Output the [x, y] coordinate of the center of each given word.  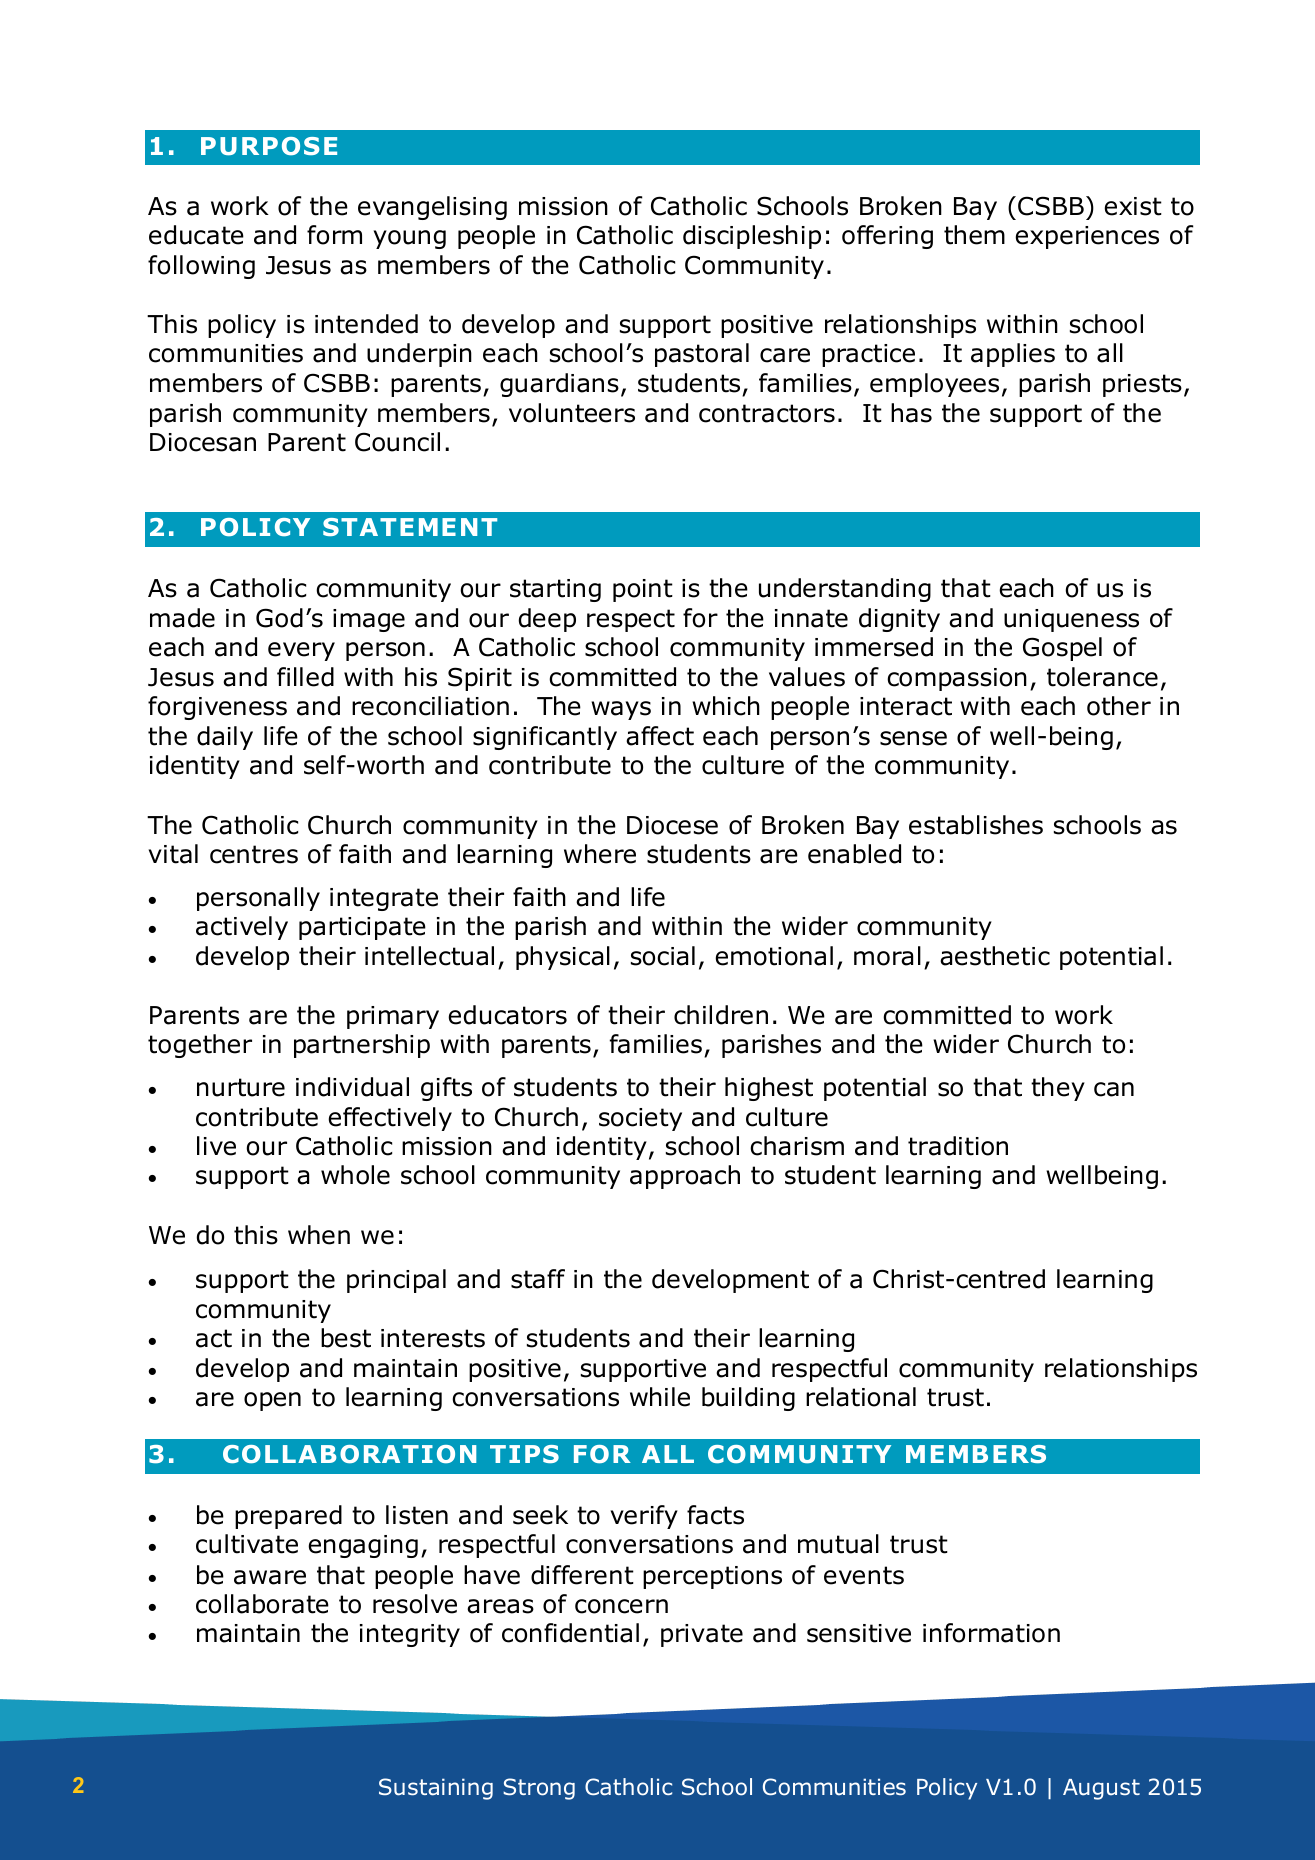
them [974, 235]
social [663, 956]
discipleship [752, 237]
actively [242, 928]
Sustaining [436, 1789]
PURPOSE [269, 146]
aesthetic [995, 956]
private [702, 1635]
